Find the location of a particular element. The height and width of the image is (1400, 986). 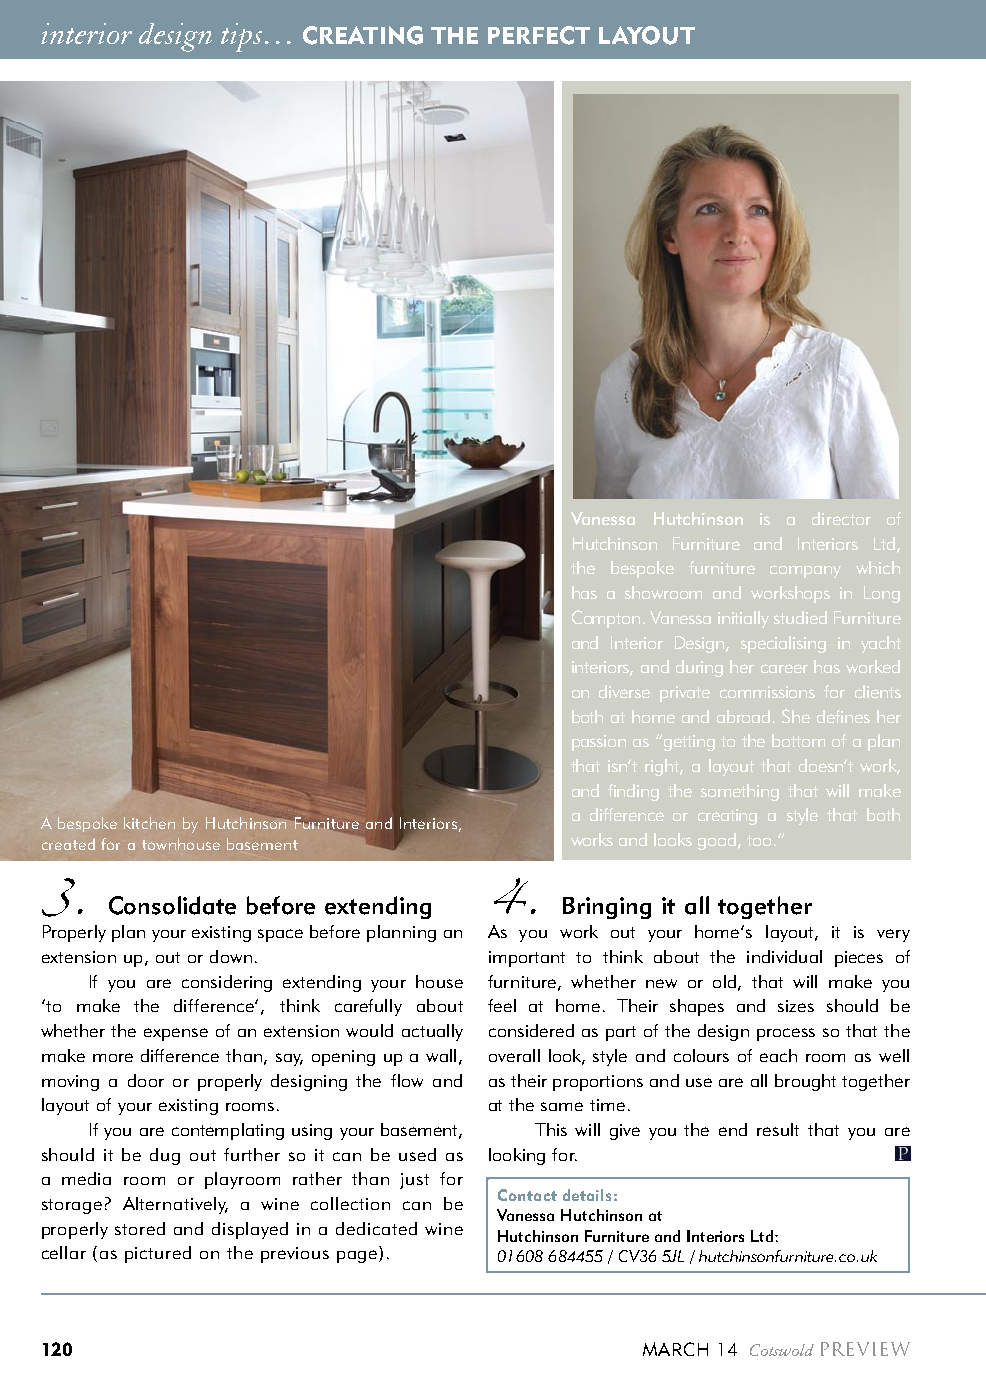

passion is located at coordinates (599, 743).
